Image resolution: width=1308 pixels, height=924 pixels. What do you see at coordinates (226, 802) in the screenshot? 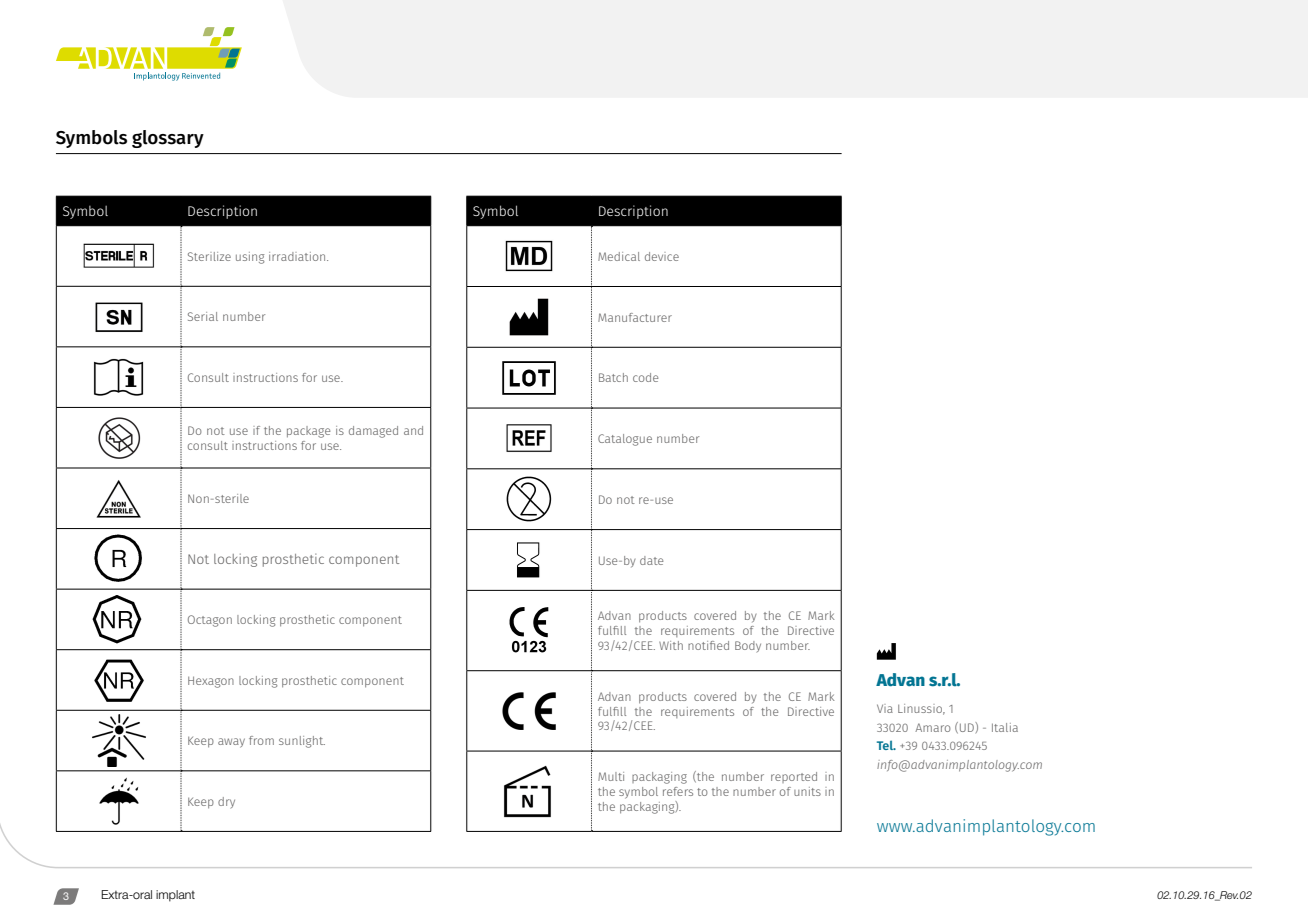
I see `dry` at bounding box center [226, 802].
